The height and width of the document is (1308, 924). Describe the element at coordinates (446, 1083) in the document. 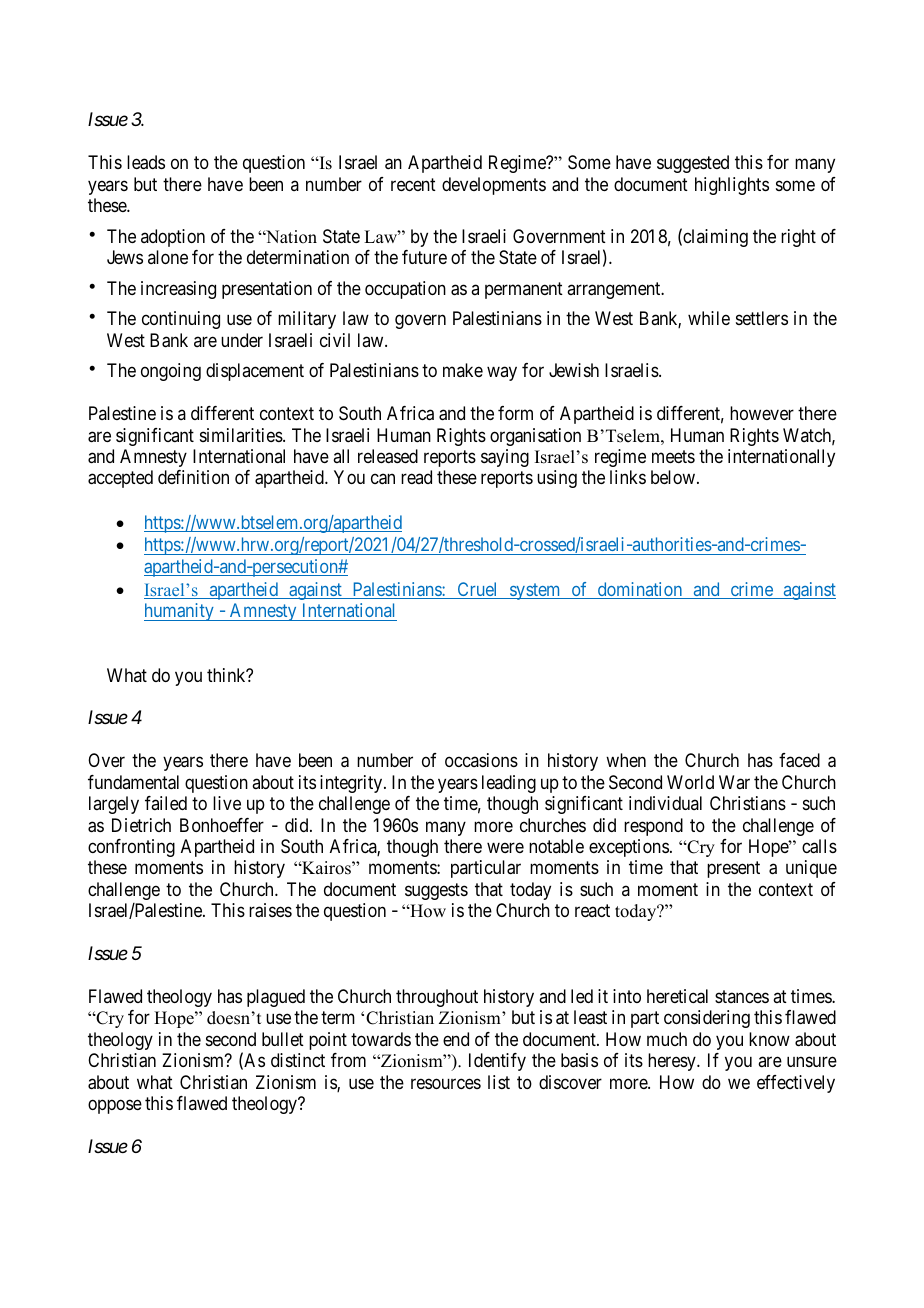

I see `resources` at that location.
